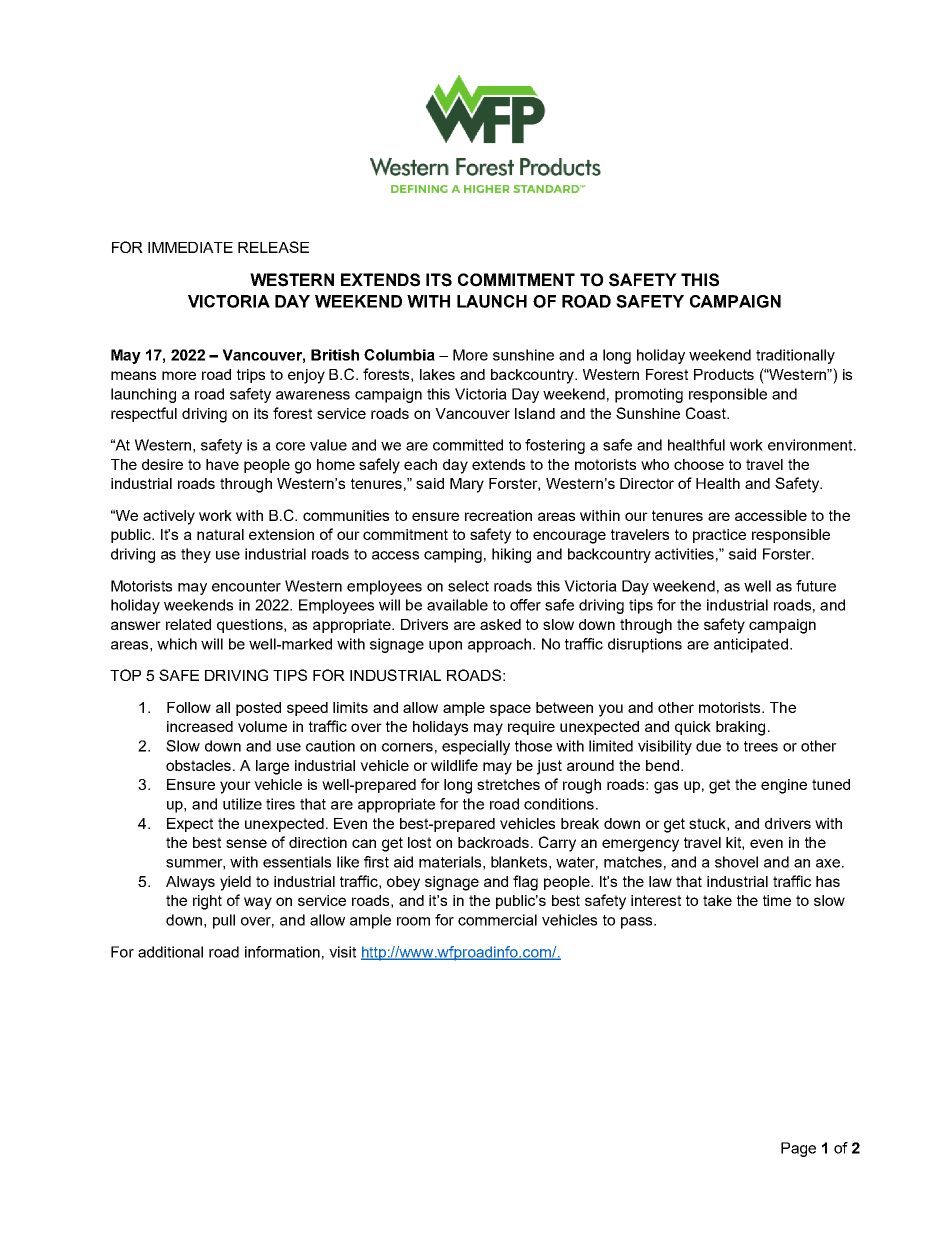 The height and width of the image is (1233, 952). Describe the element at coordinates (717, 900) in the image. I see `take` at that location.
